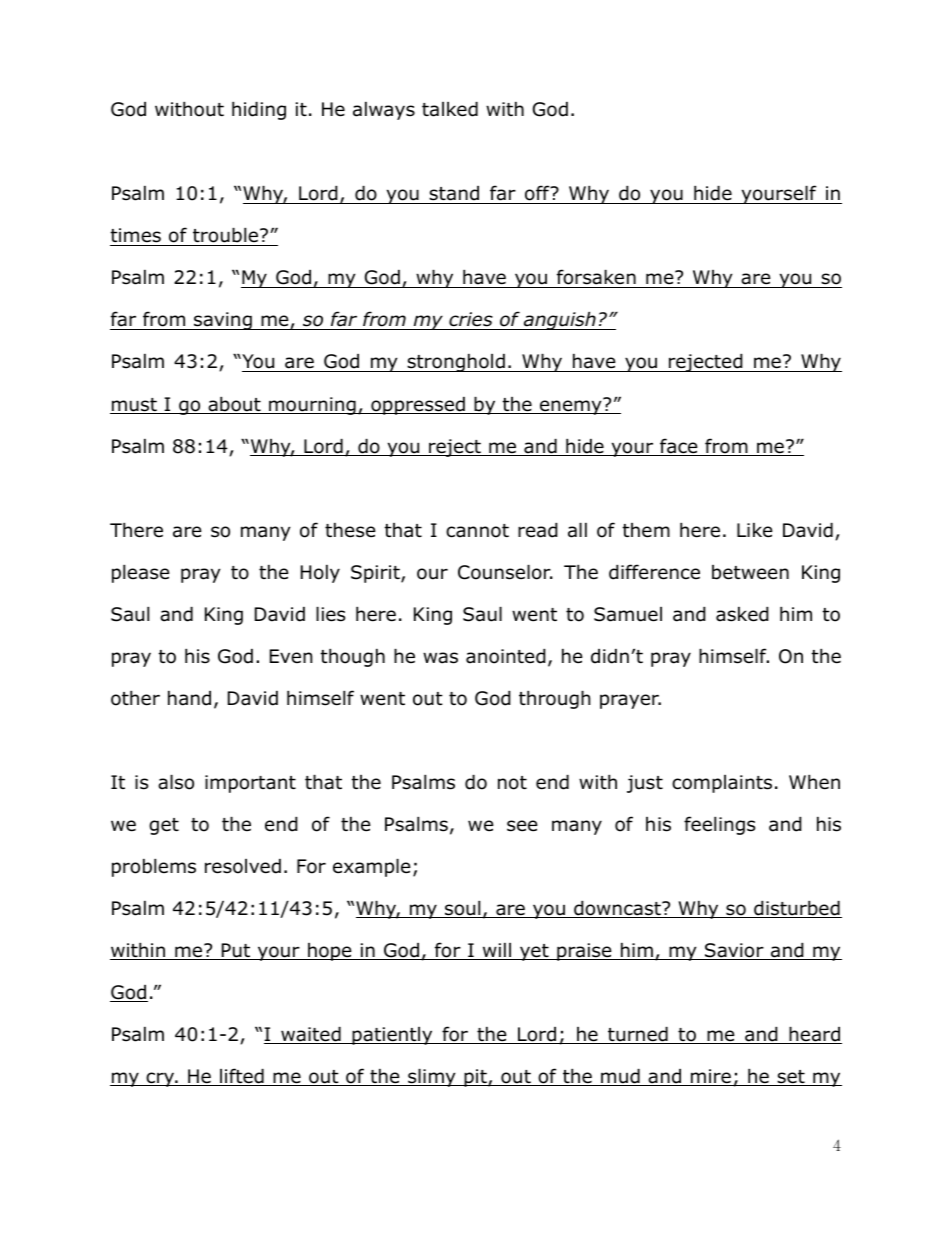 The image size is (952, 1233). Describe the element at coordinates (164, 826) in the document. I see `get` at that location.
